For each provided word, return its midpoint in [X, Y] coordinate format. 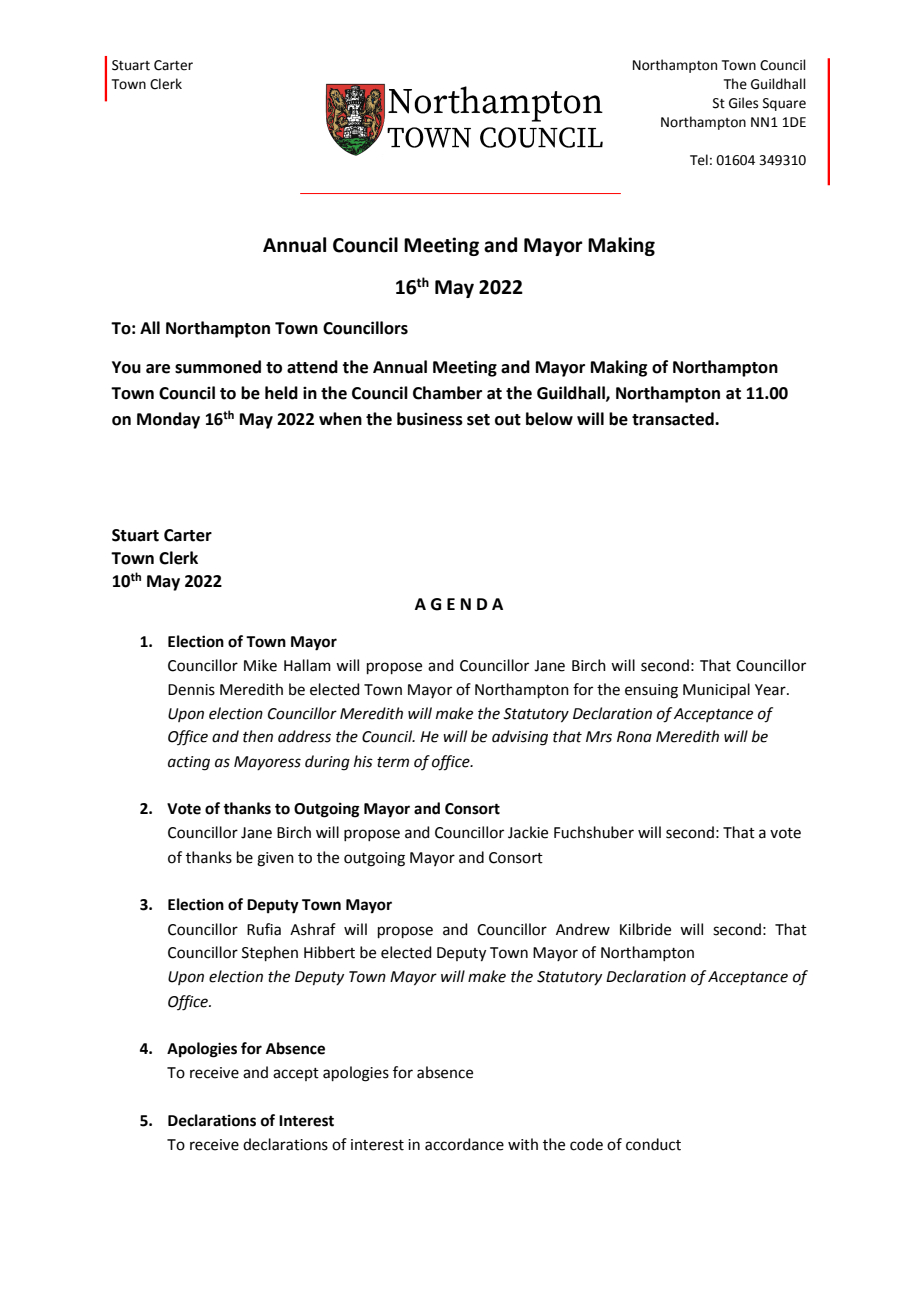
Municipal [716, 690]
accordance [464, 1144]
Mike [260, 665]
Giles [743, 103]
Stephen [270, 953]
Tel [699, 160]
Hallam [307, 665]
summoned [218, 367]
